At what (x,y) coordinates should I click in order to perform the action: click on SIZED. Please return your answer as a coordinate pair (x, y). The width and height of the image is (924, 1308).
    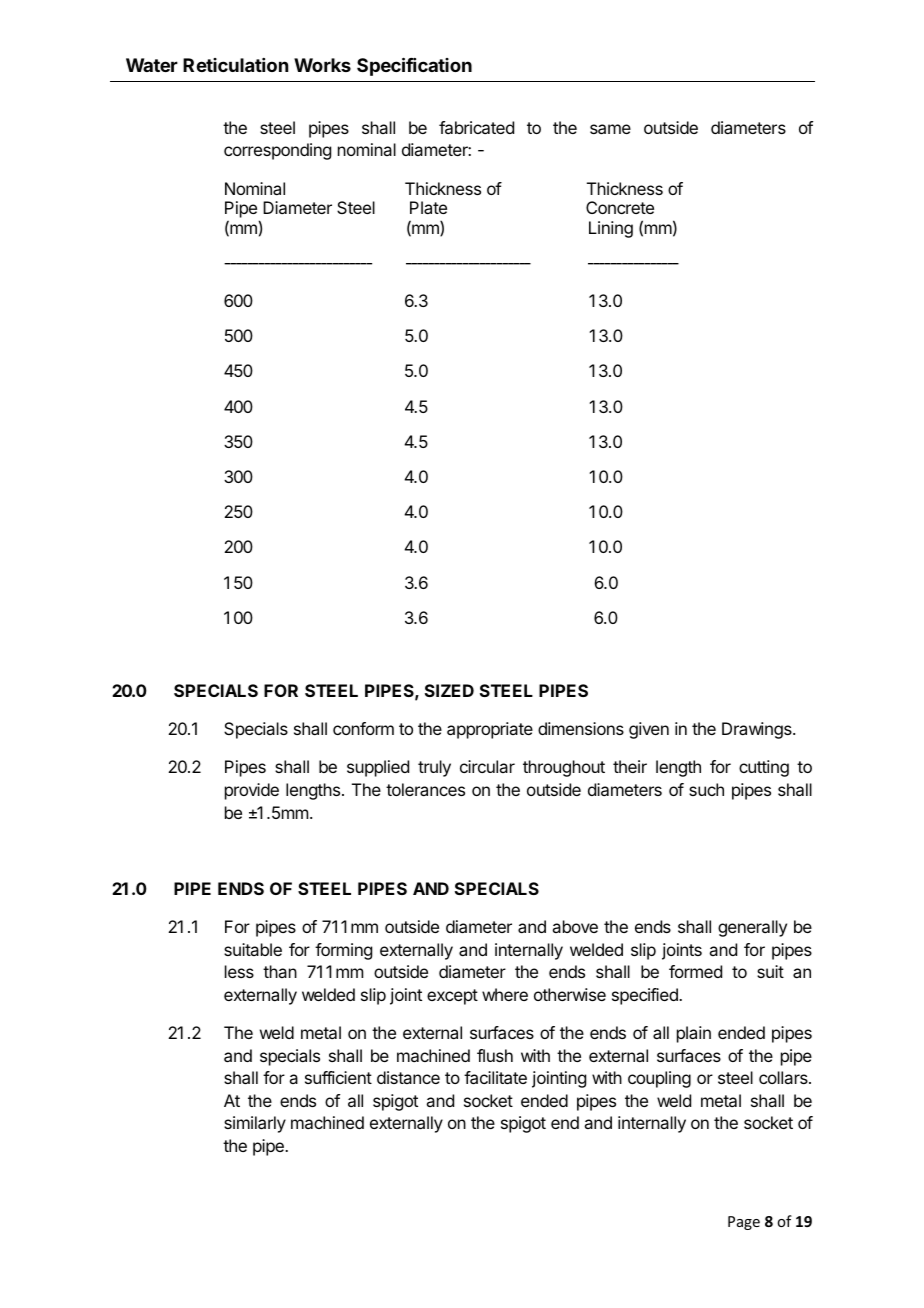
    Looking at the image, I should click on (449, 690).
